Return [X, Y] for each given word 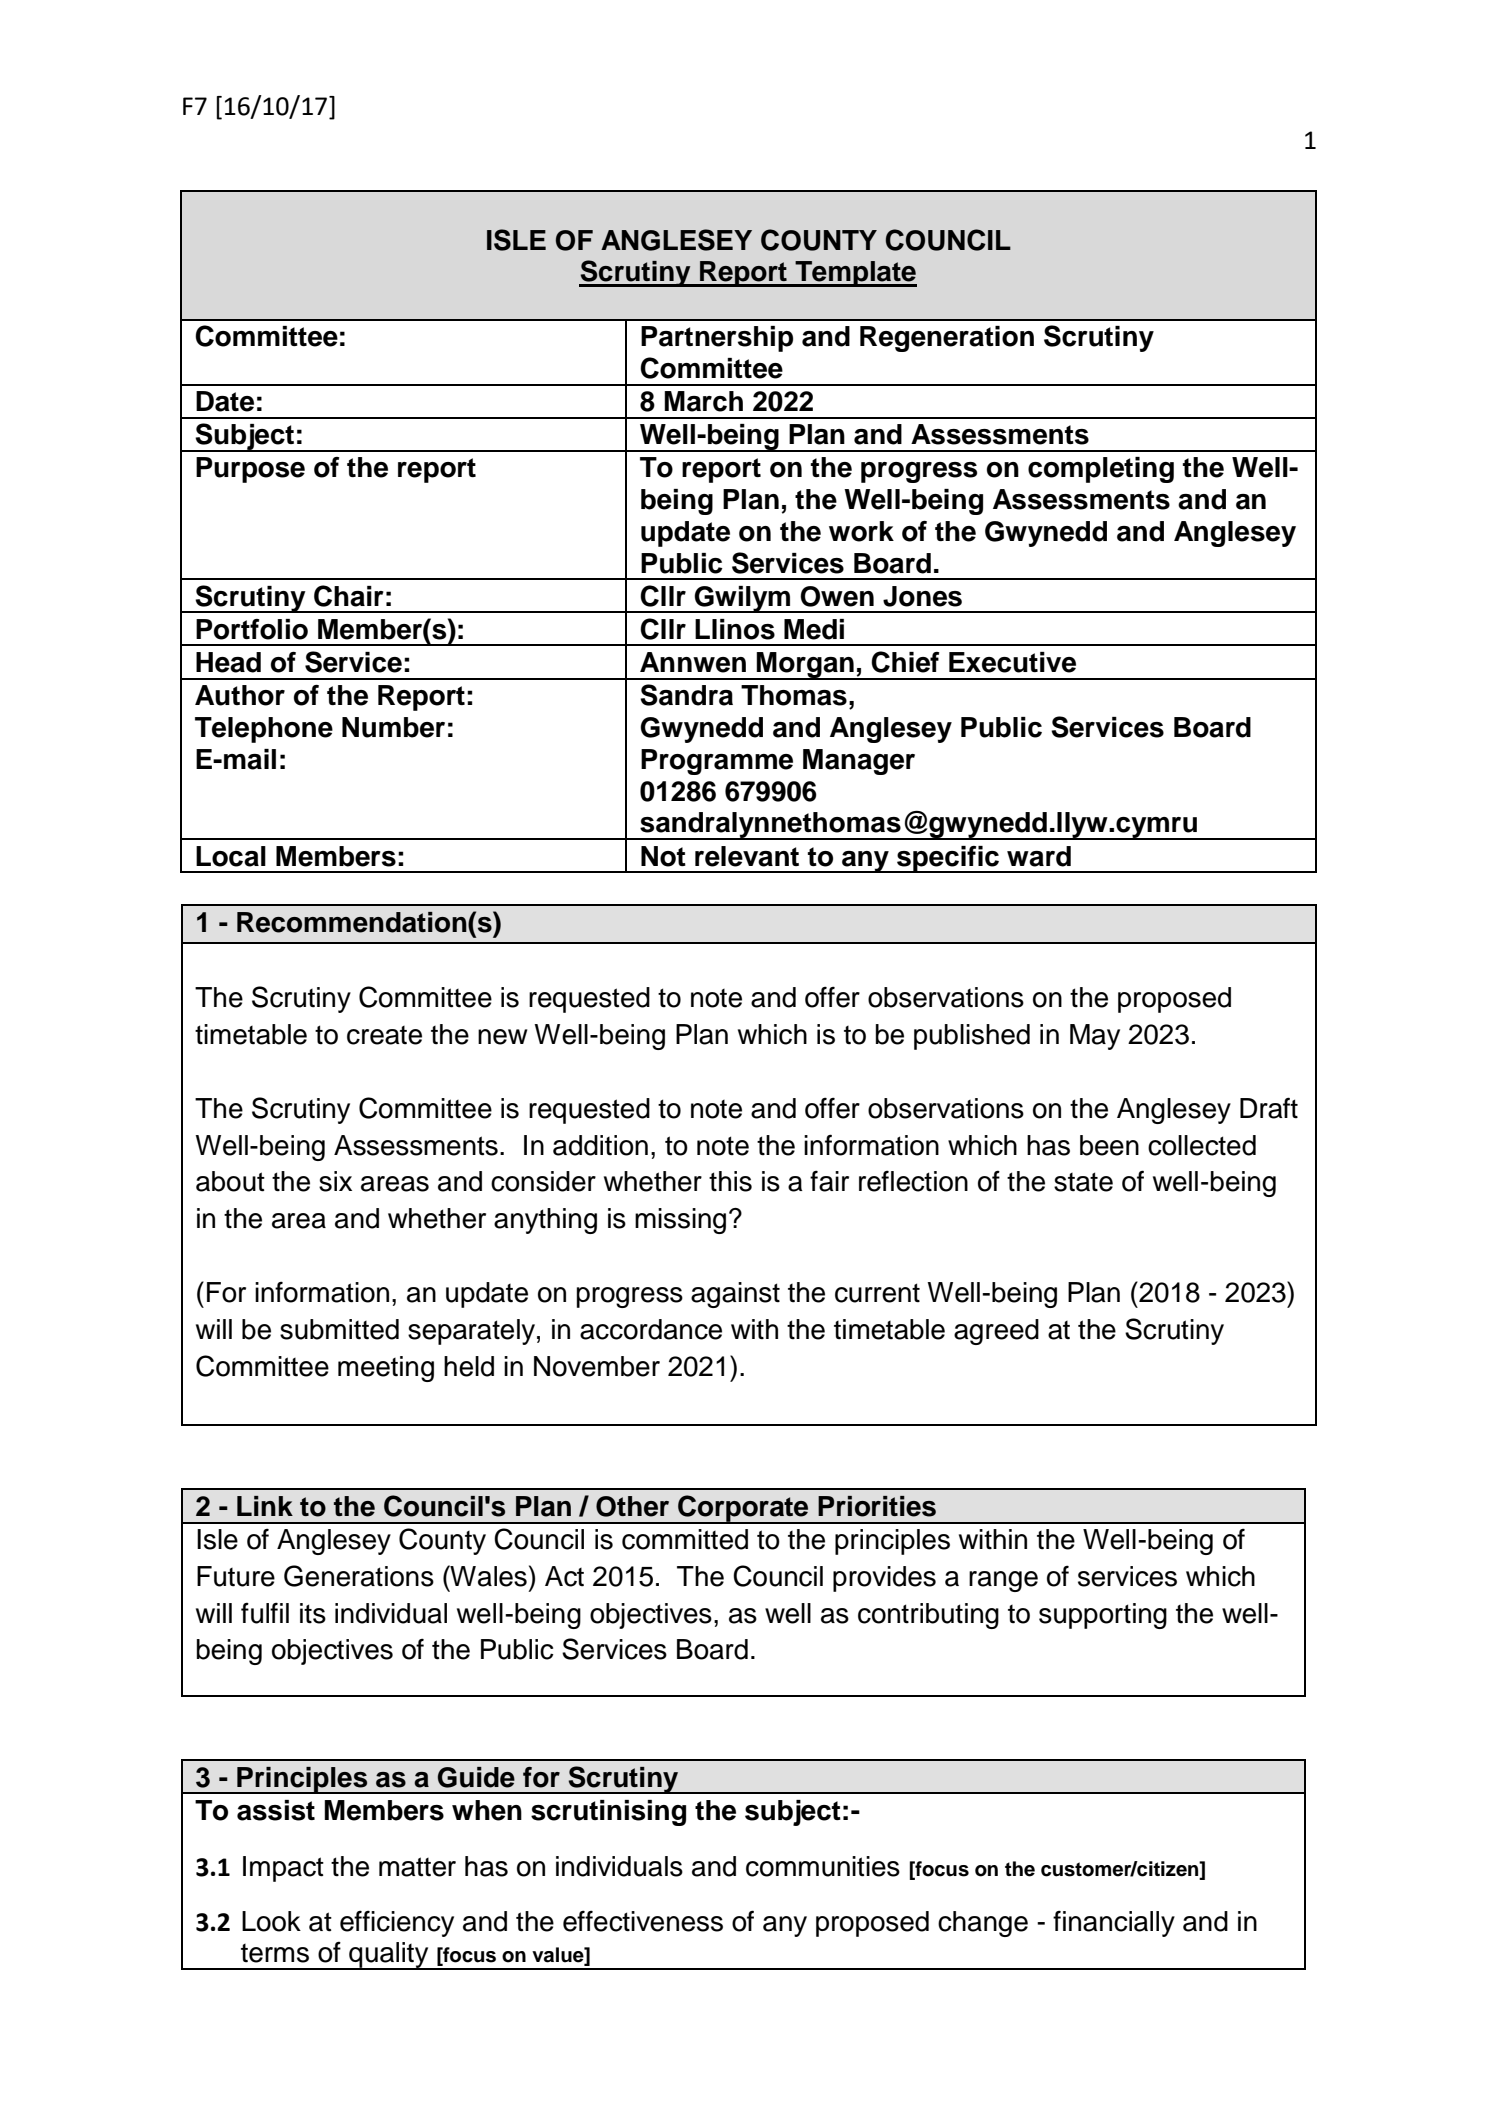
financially [1114, 1923]
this [730, 1181]
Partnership [717, 339]
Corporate [743, 1509]
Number [393, 727]
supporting [1103, 1616]
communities [823, 1866]
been [1109, 1145]
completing [1101, 470]
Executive [1012, 662]
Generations [359, 1576]
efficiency [397, 1923]
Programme [717, 762]
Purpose [250, 470]
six [335, 1181]
